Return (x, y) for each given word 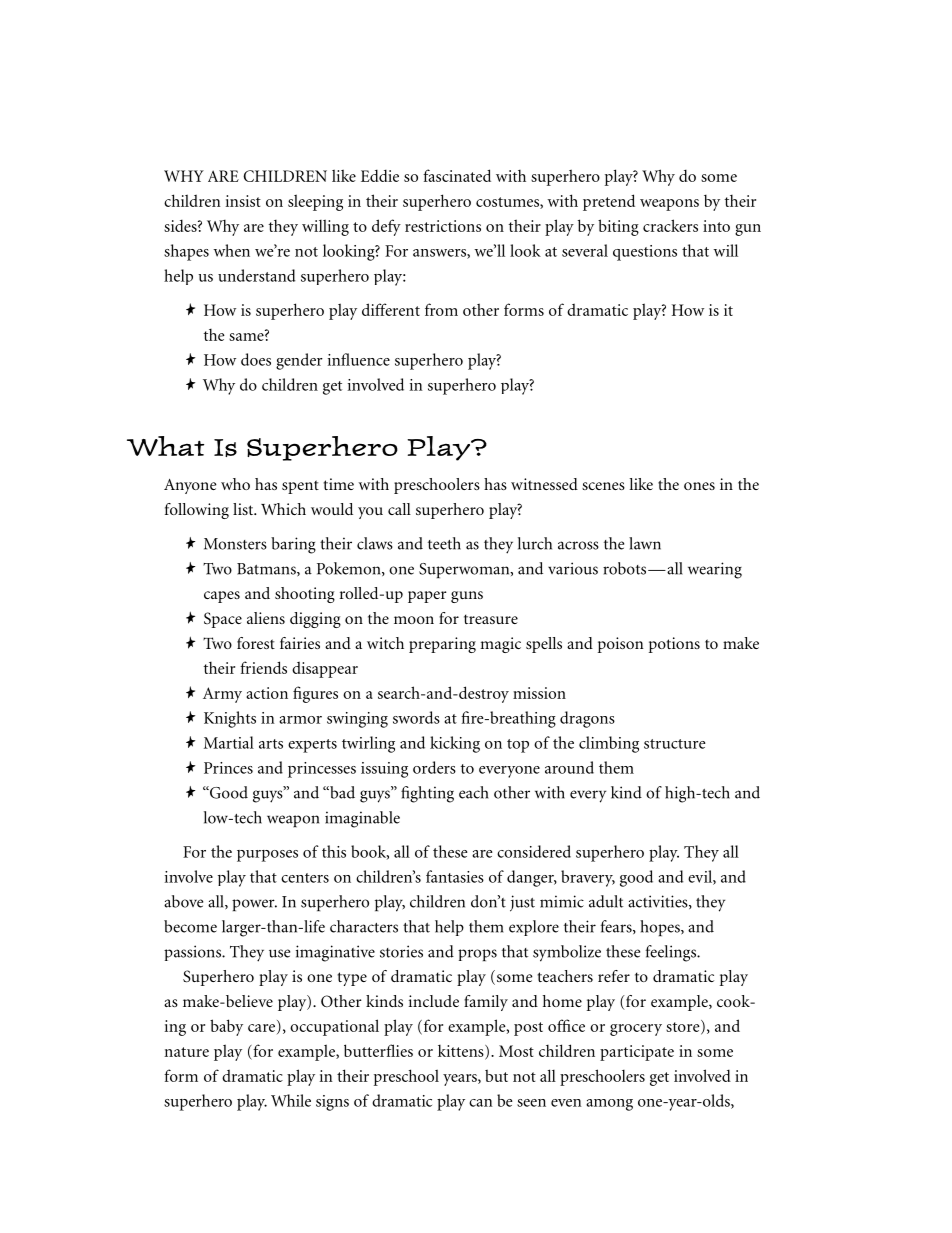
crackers (670, 225)
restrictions (443, 226)
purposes (267, 856)
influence (359, 359)
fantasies (455, 876)
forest (256, 643)
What (165, 446)
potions (674, 645)
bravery (588, 878)
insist (243, 201)
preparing (442, 645)
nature (186, 1052)
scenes (603, 486)
